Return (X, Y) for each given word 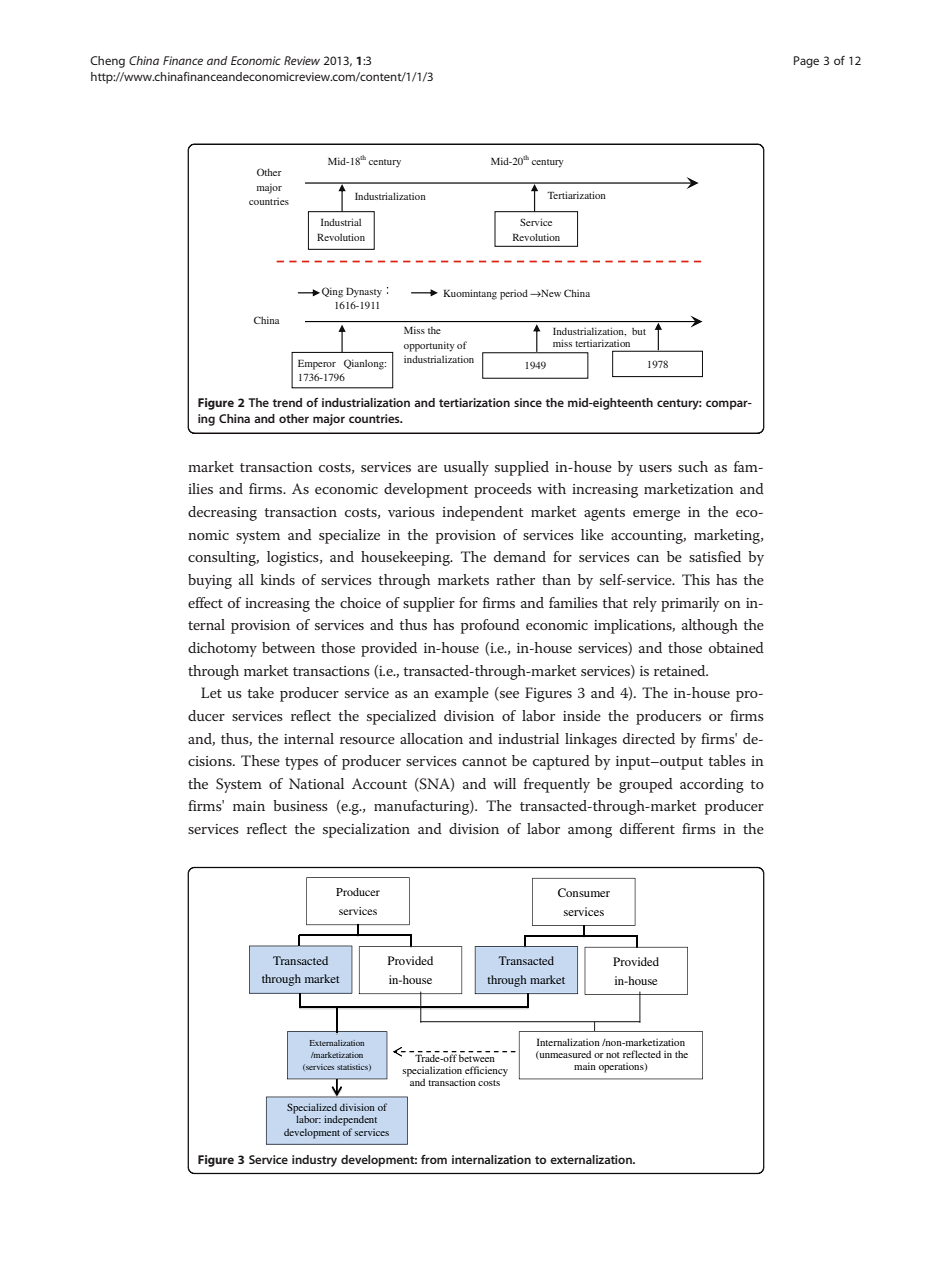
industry (314, 1161)
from (434, 1159)
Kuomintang (470, 294)
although (710, 626)
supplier (429, 604)
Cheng (107, 62)
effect (205, 602)
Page (806, 62)
